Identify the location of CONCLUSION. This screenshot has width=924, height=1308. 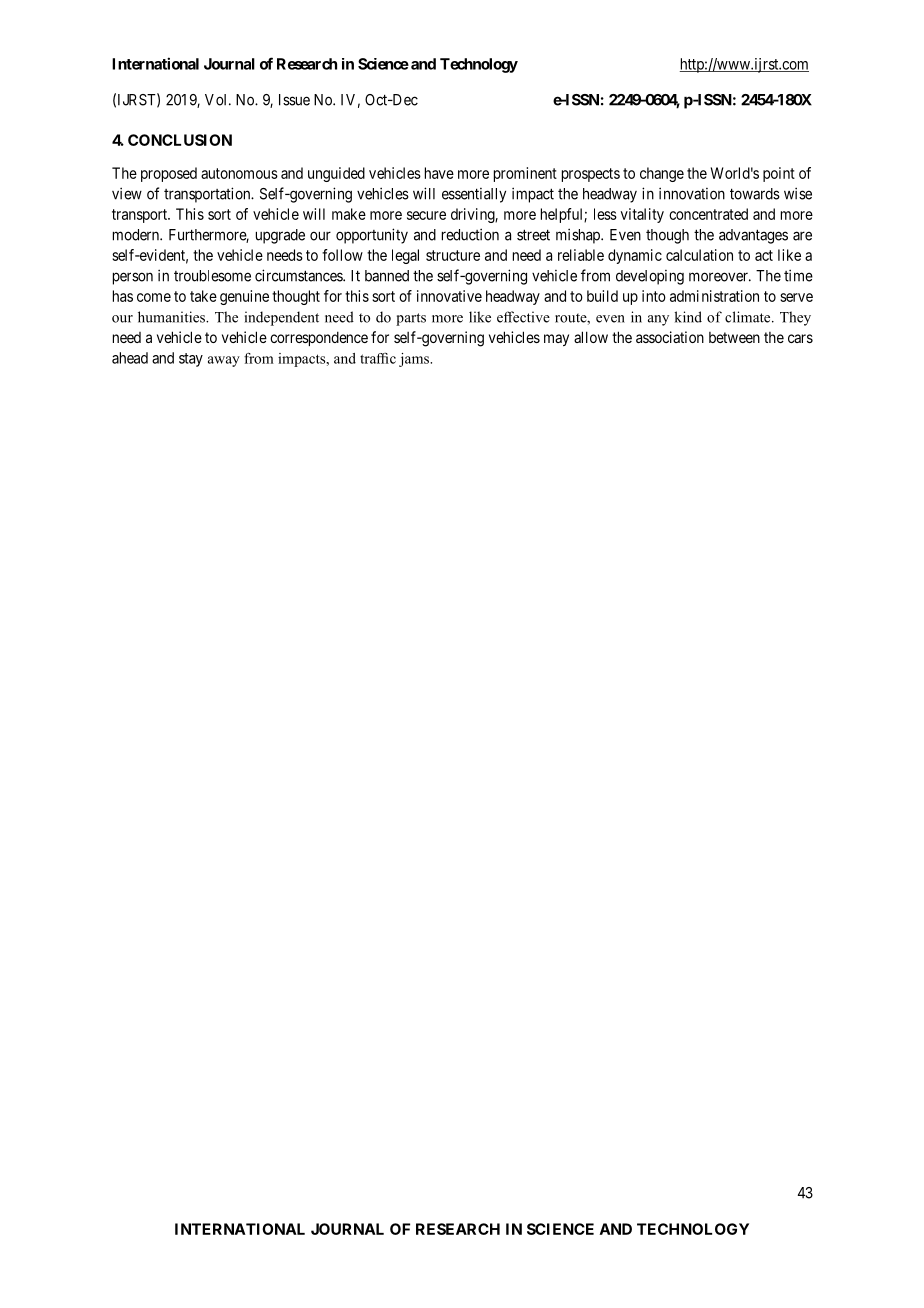
(180, 140).
